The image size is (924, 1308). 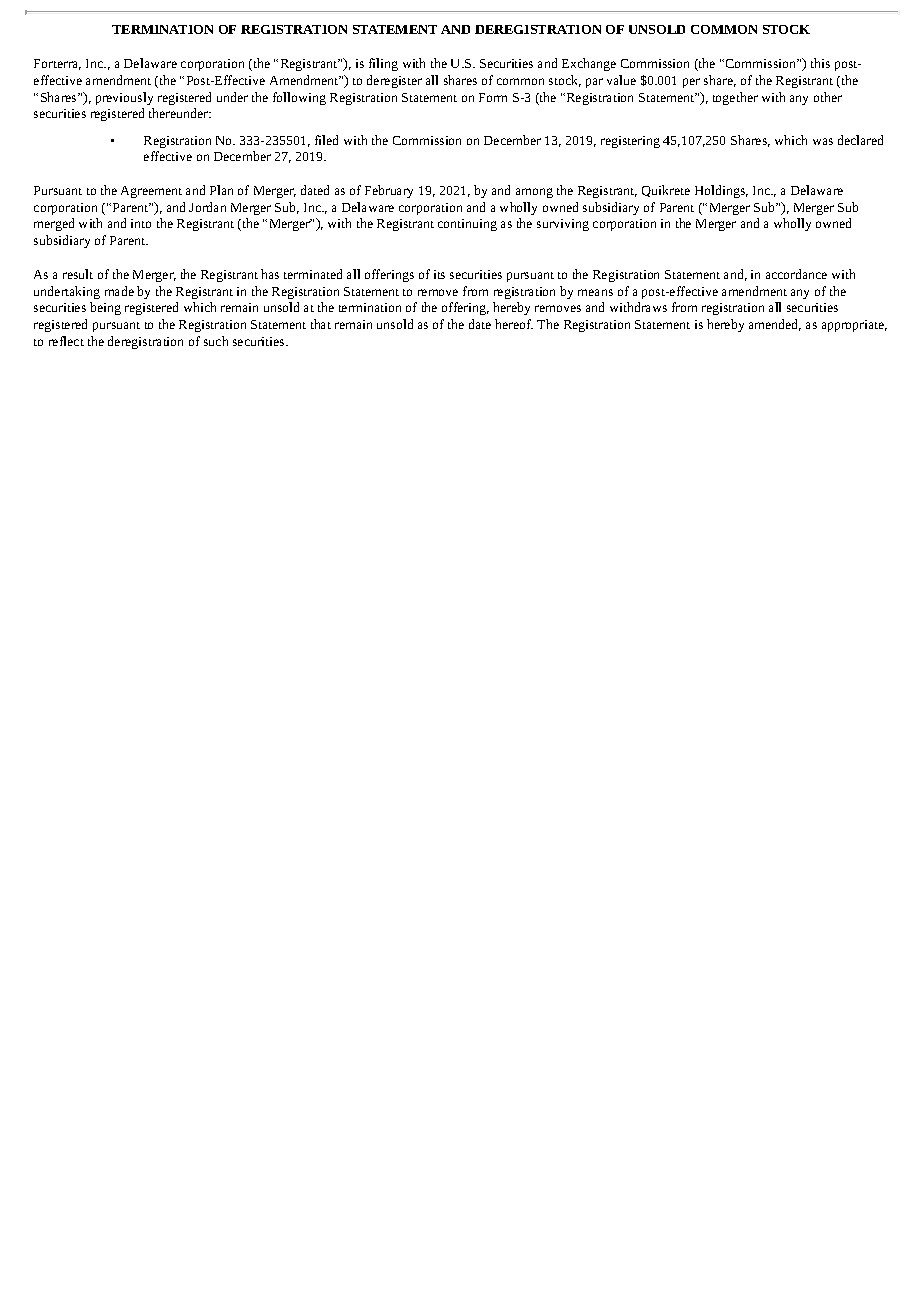 I want to click on Quikrete, so click(x=666, y=191).
